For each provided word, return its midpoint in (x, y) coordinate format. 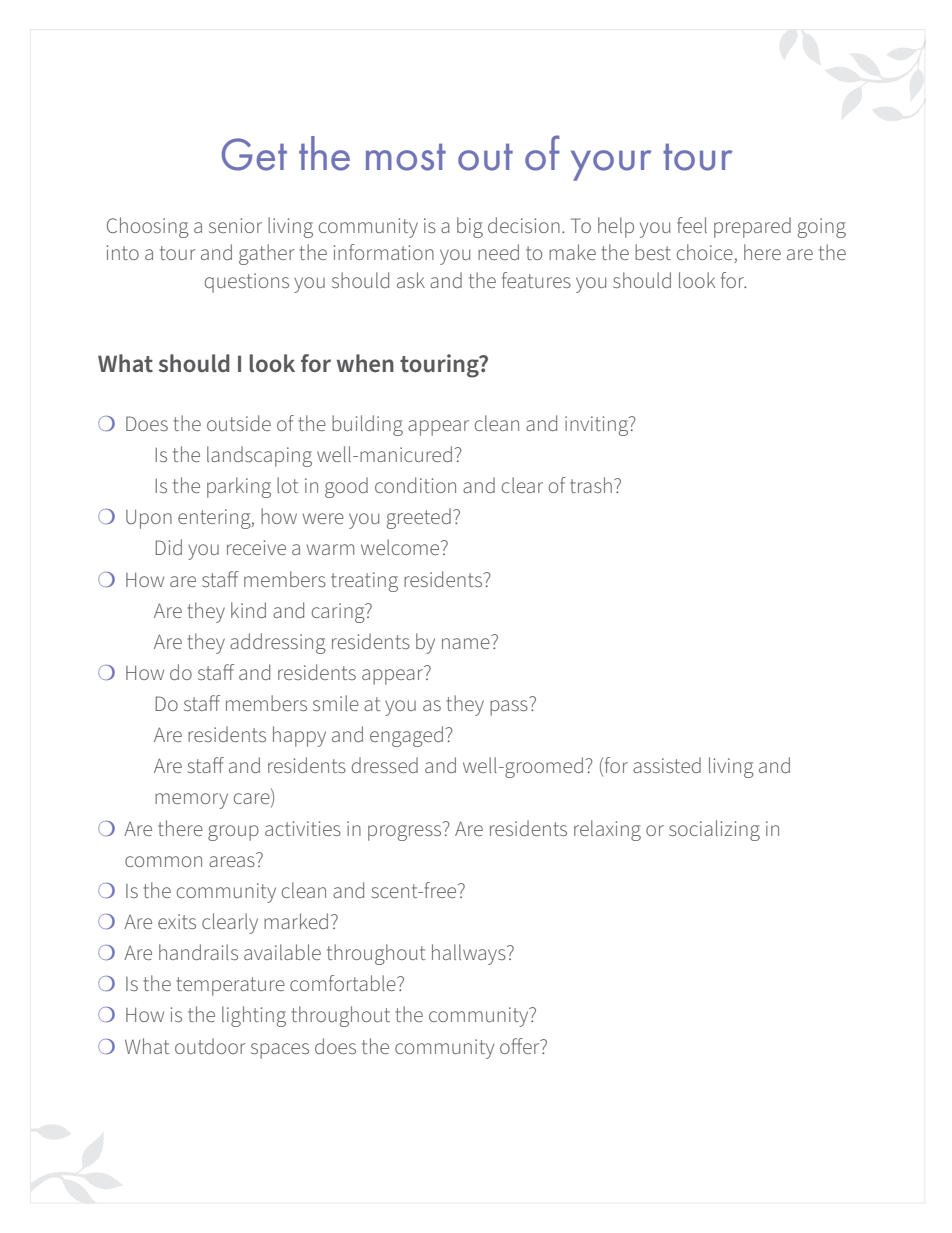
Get (254, 154)
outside (239, 423)
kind (248, 610)
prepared (752, 227)
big (470, 227)
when (365, 363)
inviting (598, 426)
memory (191, 801)
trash (591, 485)
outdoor (210, 1046)
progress (406, 831)
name (466, 643)
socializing (714, 830)
